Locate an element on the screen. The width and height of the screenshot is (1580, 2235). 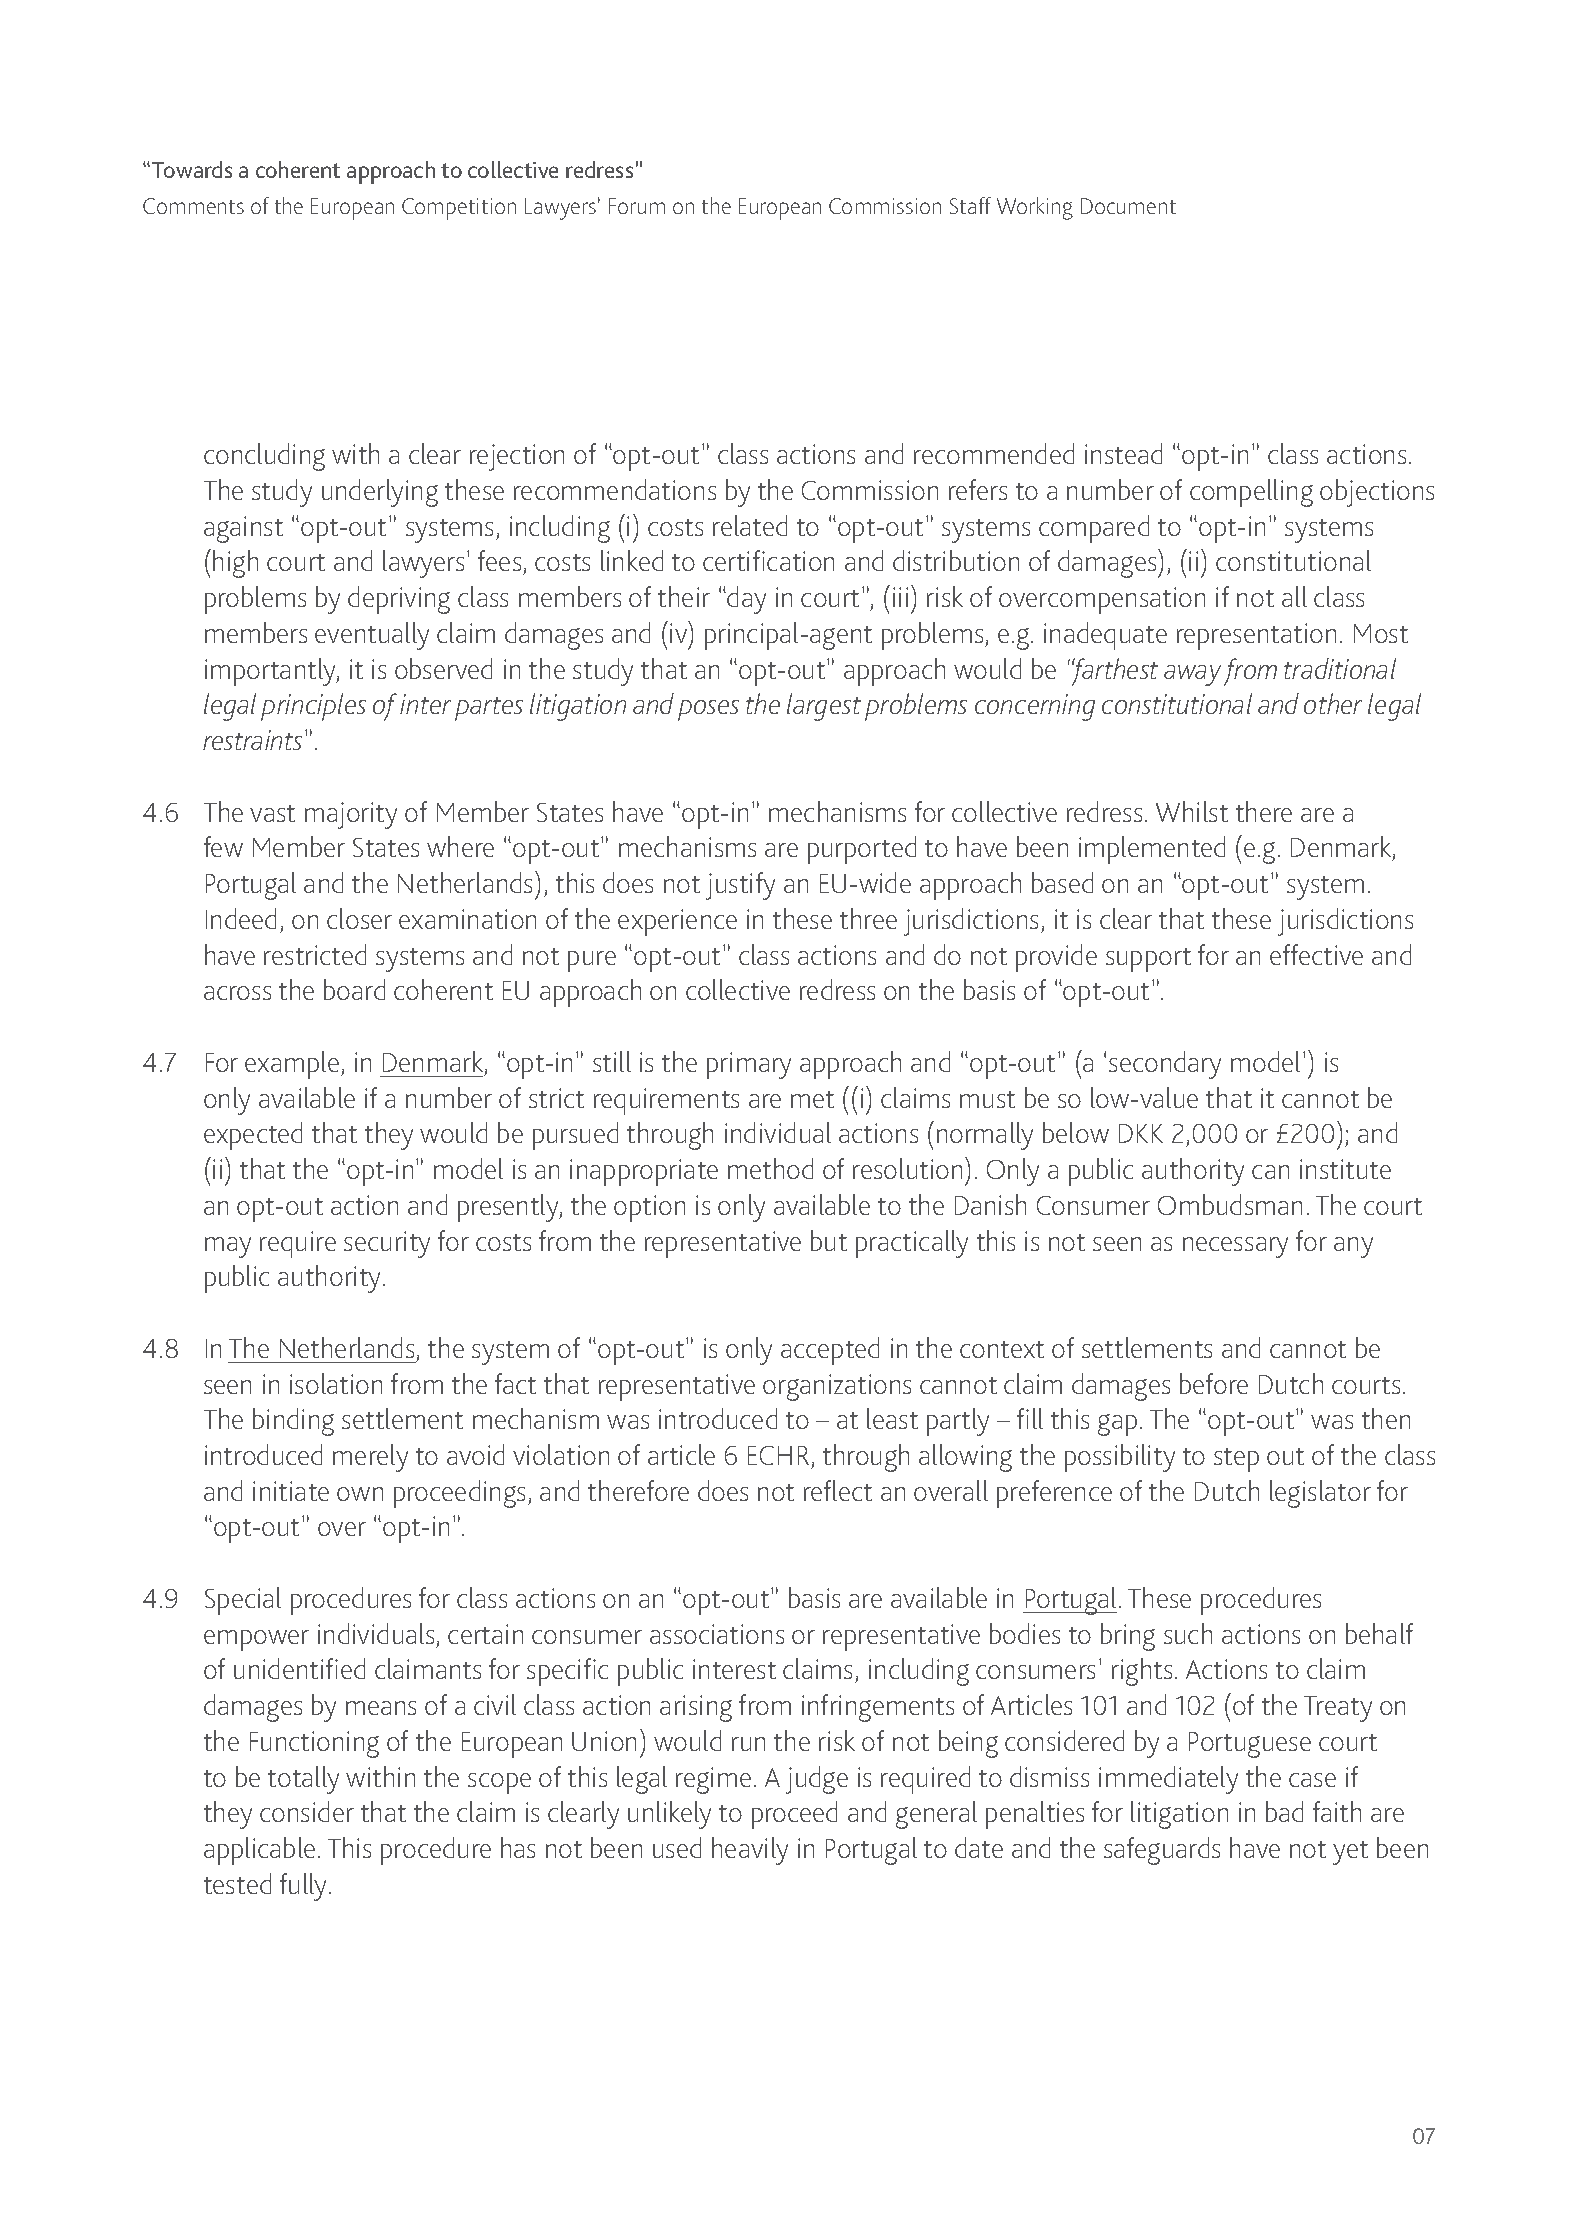
primary is located at coordinates (749, 1065).
